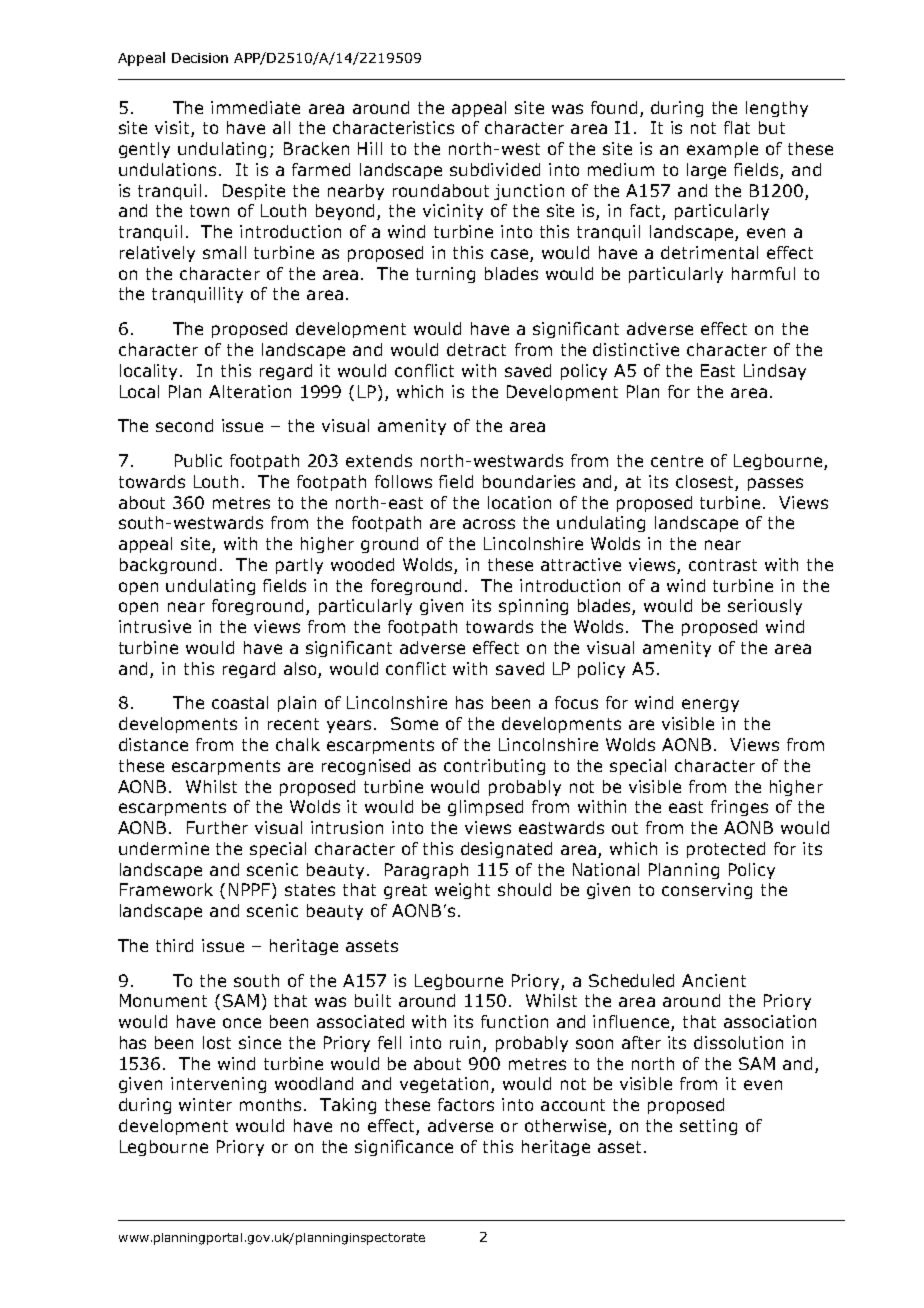 The width and height of the document is (924, 1308). I want to click on distinctive, so click(636, 349).
